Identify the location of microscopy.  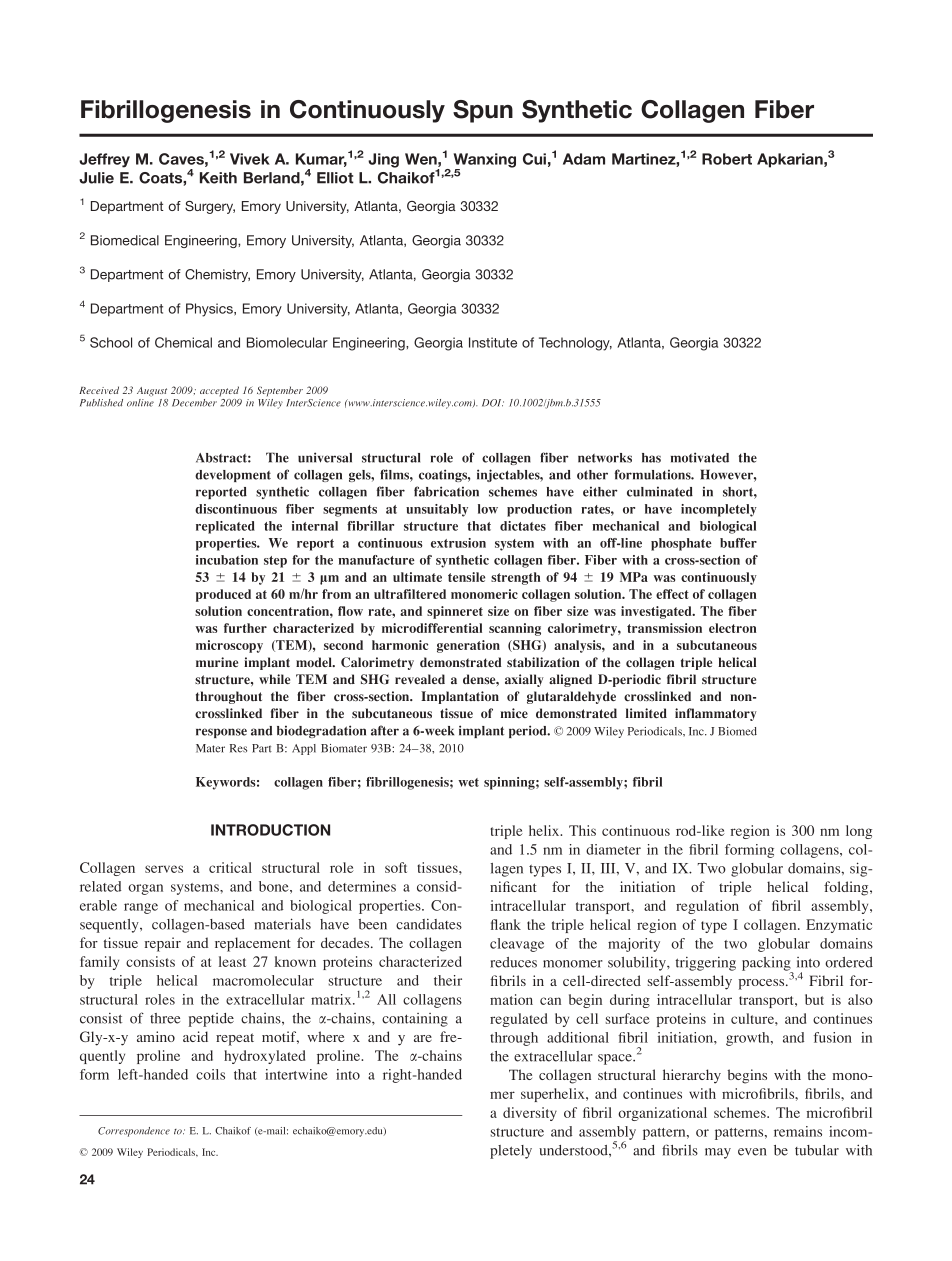
(229, 646).
